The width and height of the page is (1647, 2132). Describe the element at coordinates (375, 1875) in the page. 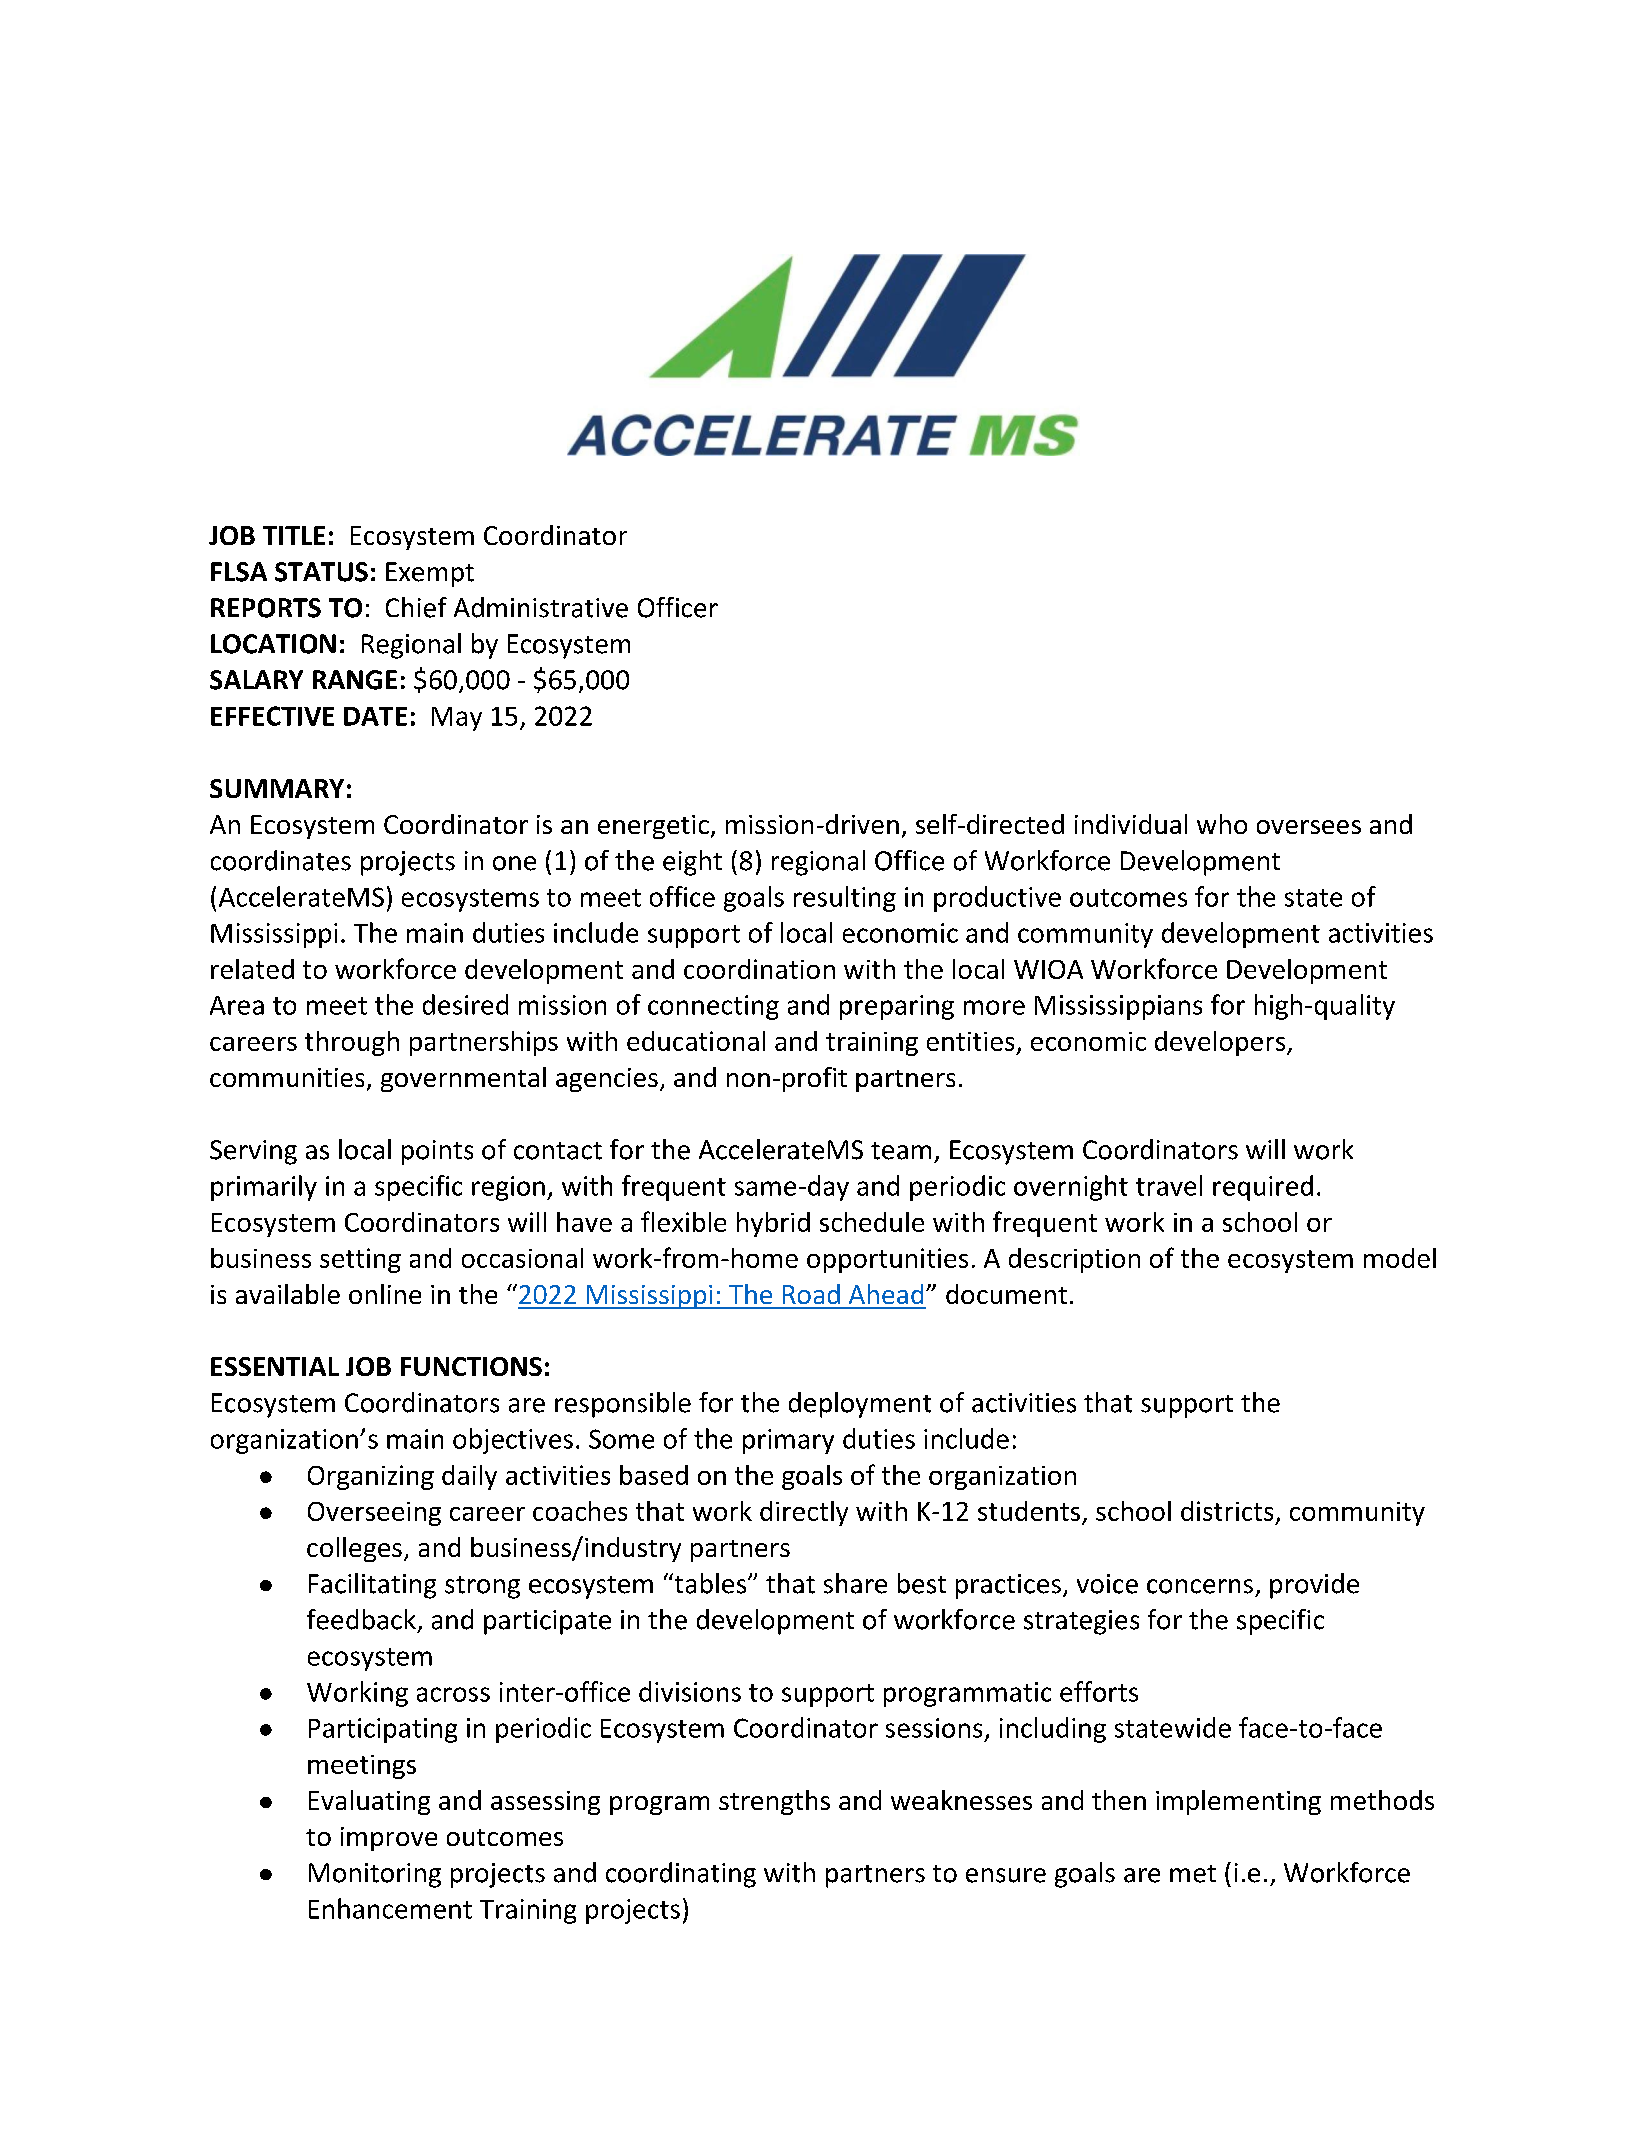

I see `Monitoring` at that location.
